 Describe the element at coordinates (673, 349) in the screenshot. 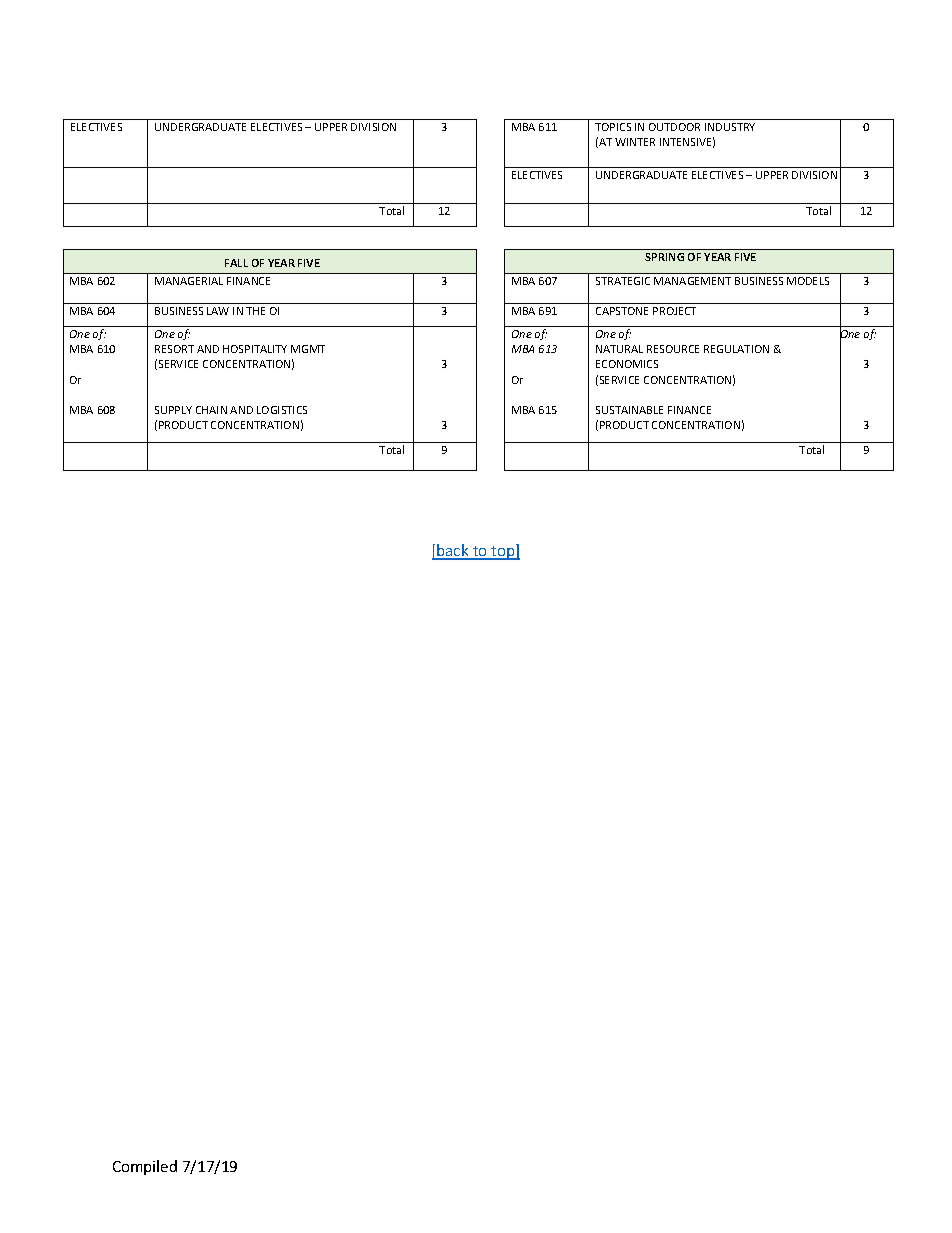

I see `RESOURCE` at that location.
